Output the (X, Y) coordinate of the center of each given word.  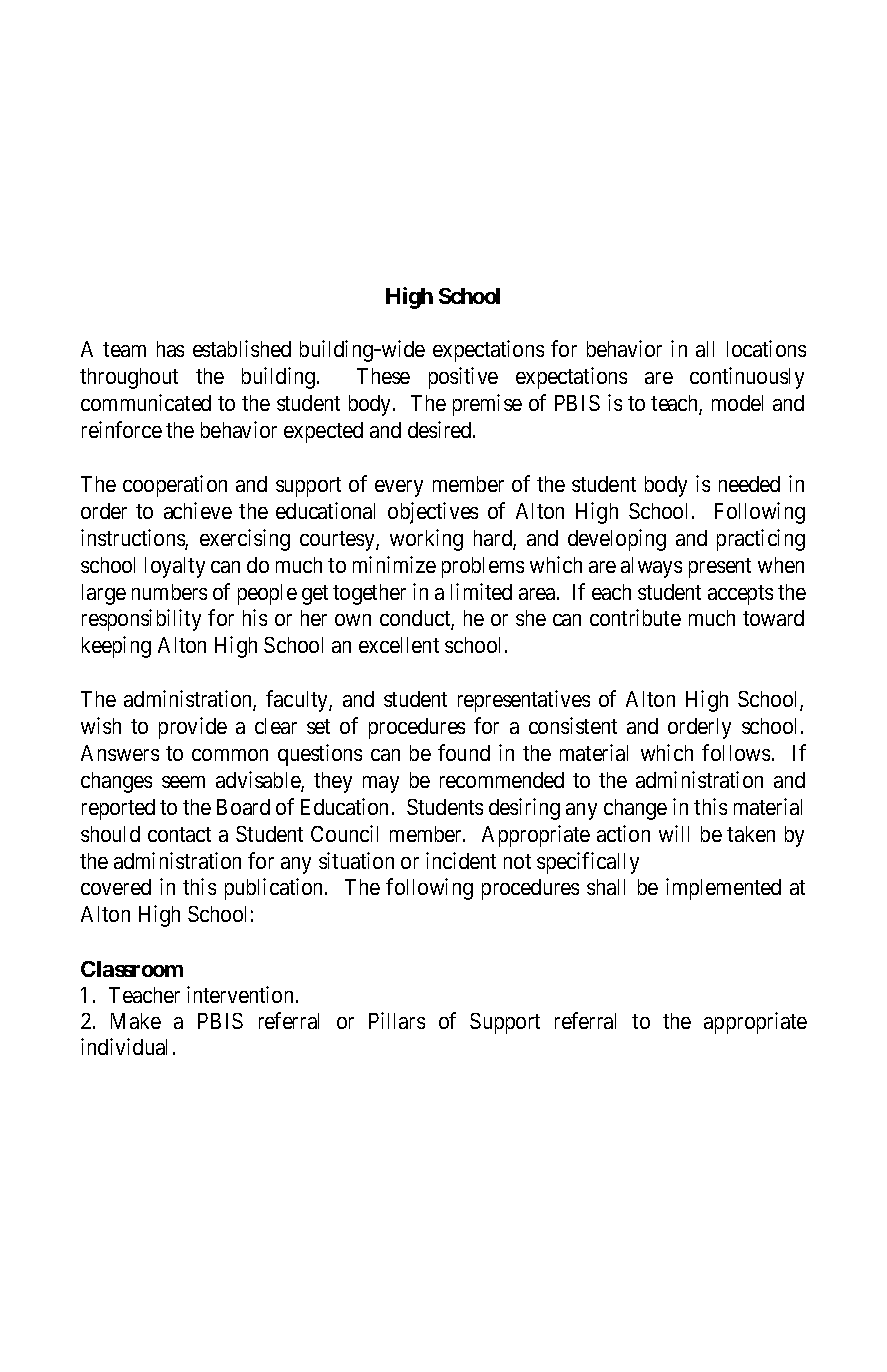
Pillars (397, 1020)
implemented (723, 889)
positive (463, 378)
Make (136, 1021)
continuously (747, 378)
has (170, 349)
